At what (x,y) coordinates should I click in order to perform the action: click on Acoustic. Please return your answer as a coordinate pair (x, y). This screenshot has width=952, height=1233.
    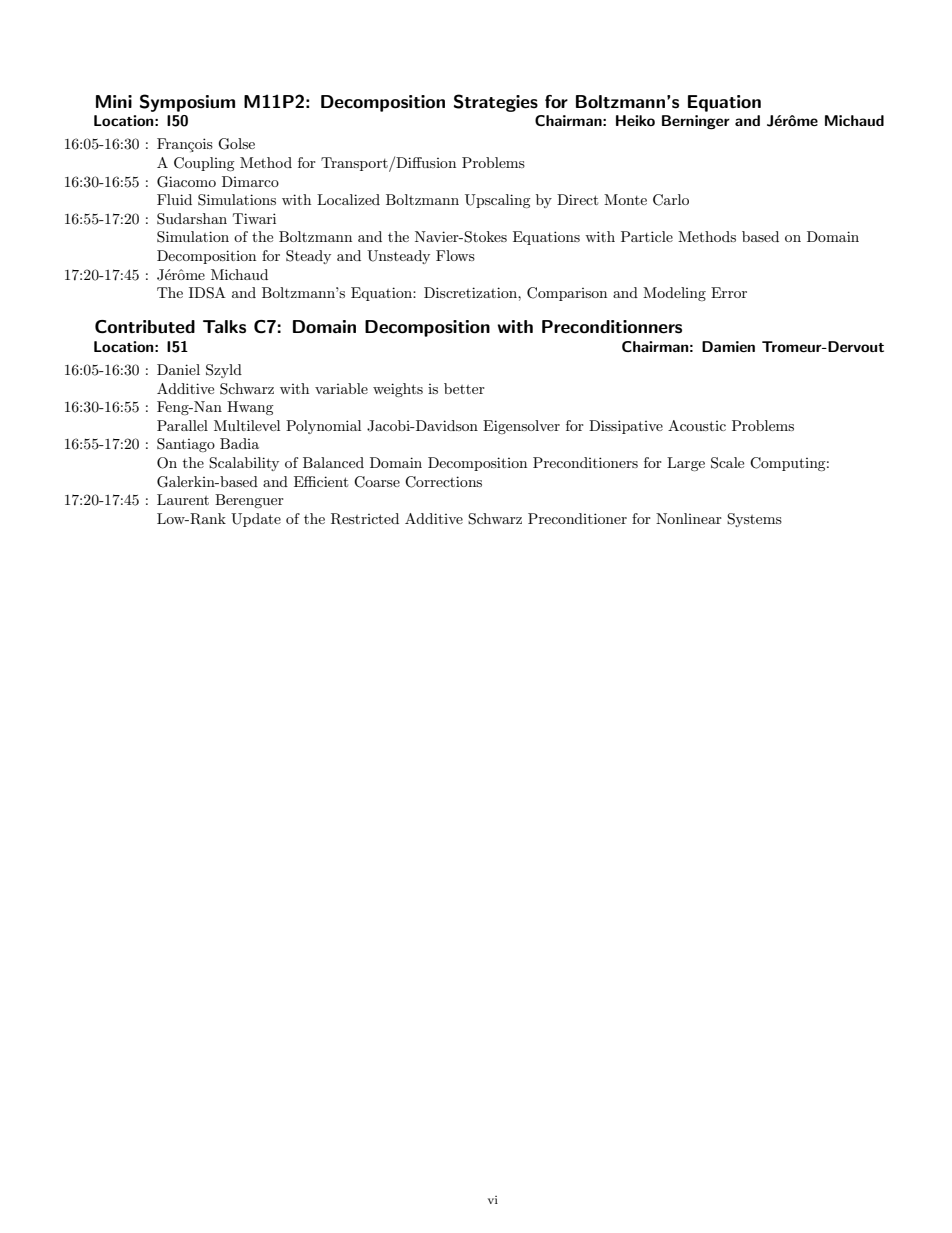
    Looking at the image, I should click on (697, 425).
